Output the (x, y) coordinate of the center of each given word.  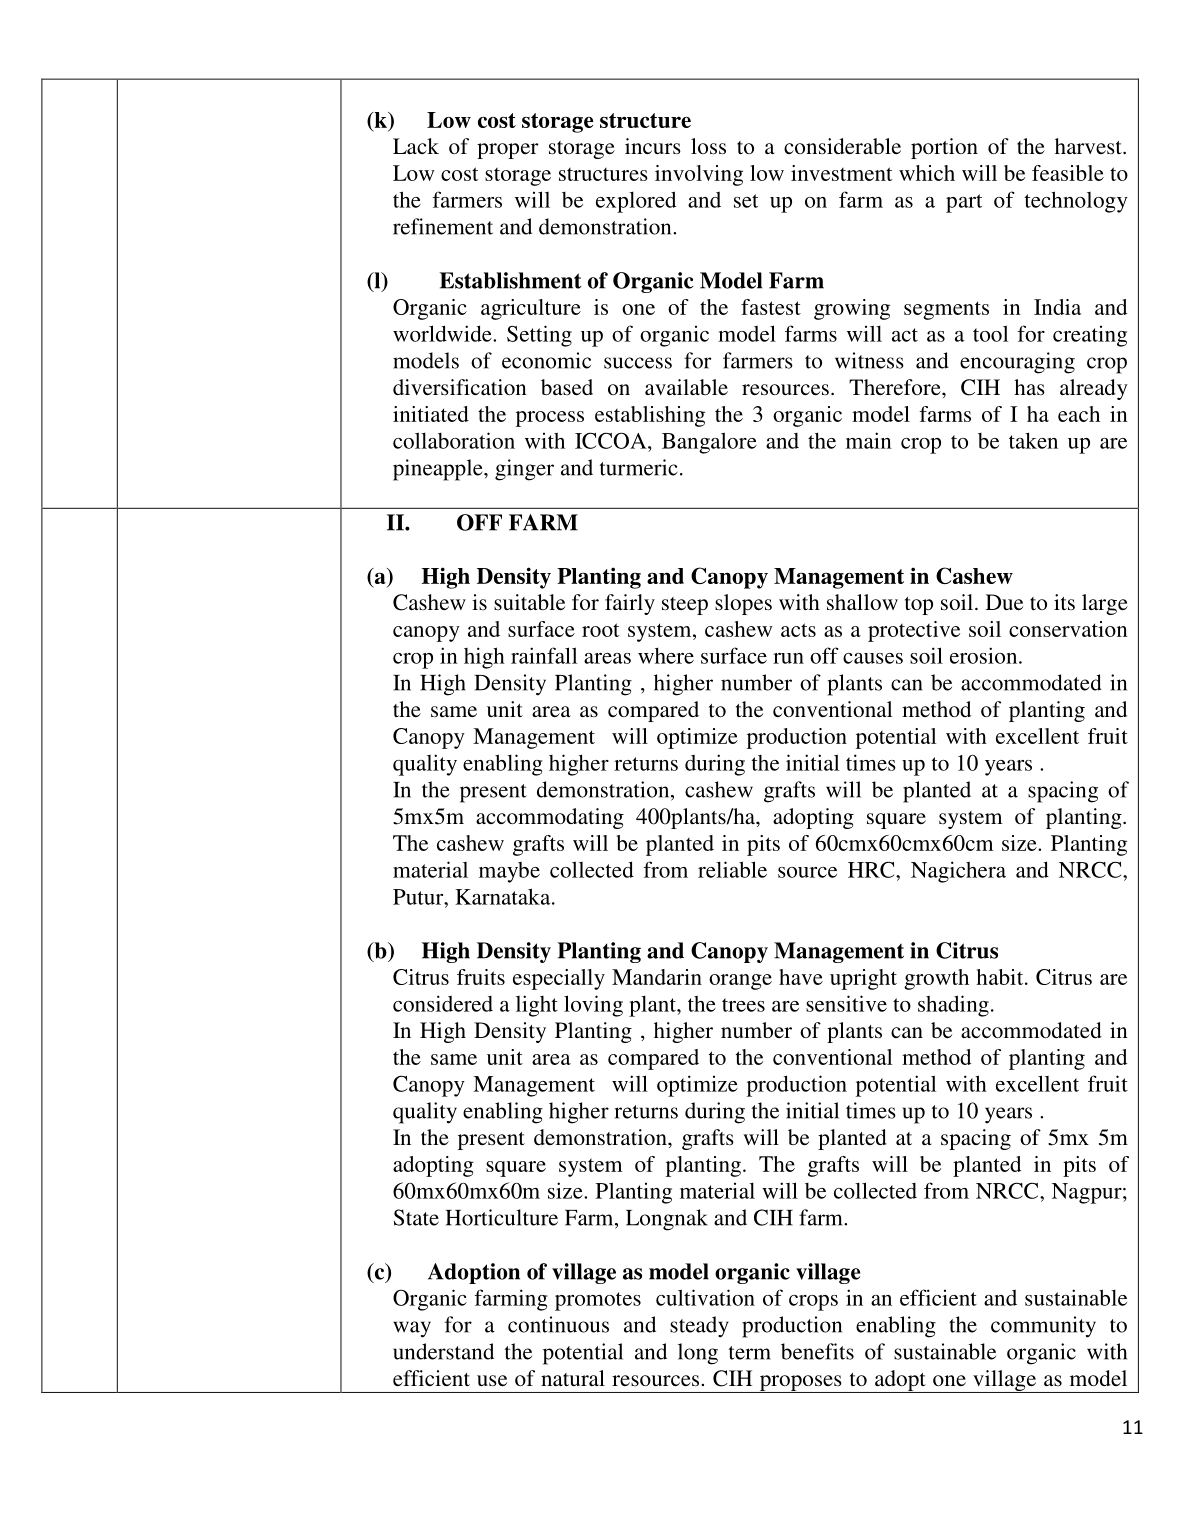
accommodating (550, 818)
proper (508, 151)
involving (699, 175)
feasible (1068, 173)
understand (443, 1351)
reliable (732, 869)
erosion (985, 655)
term (750, 1353)
